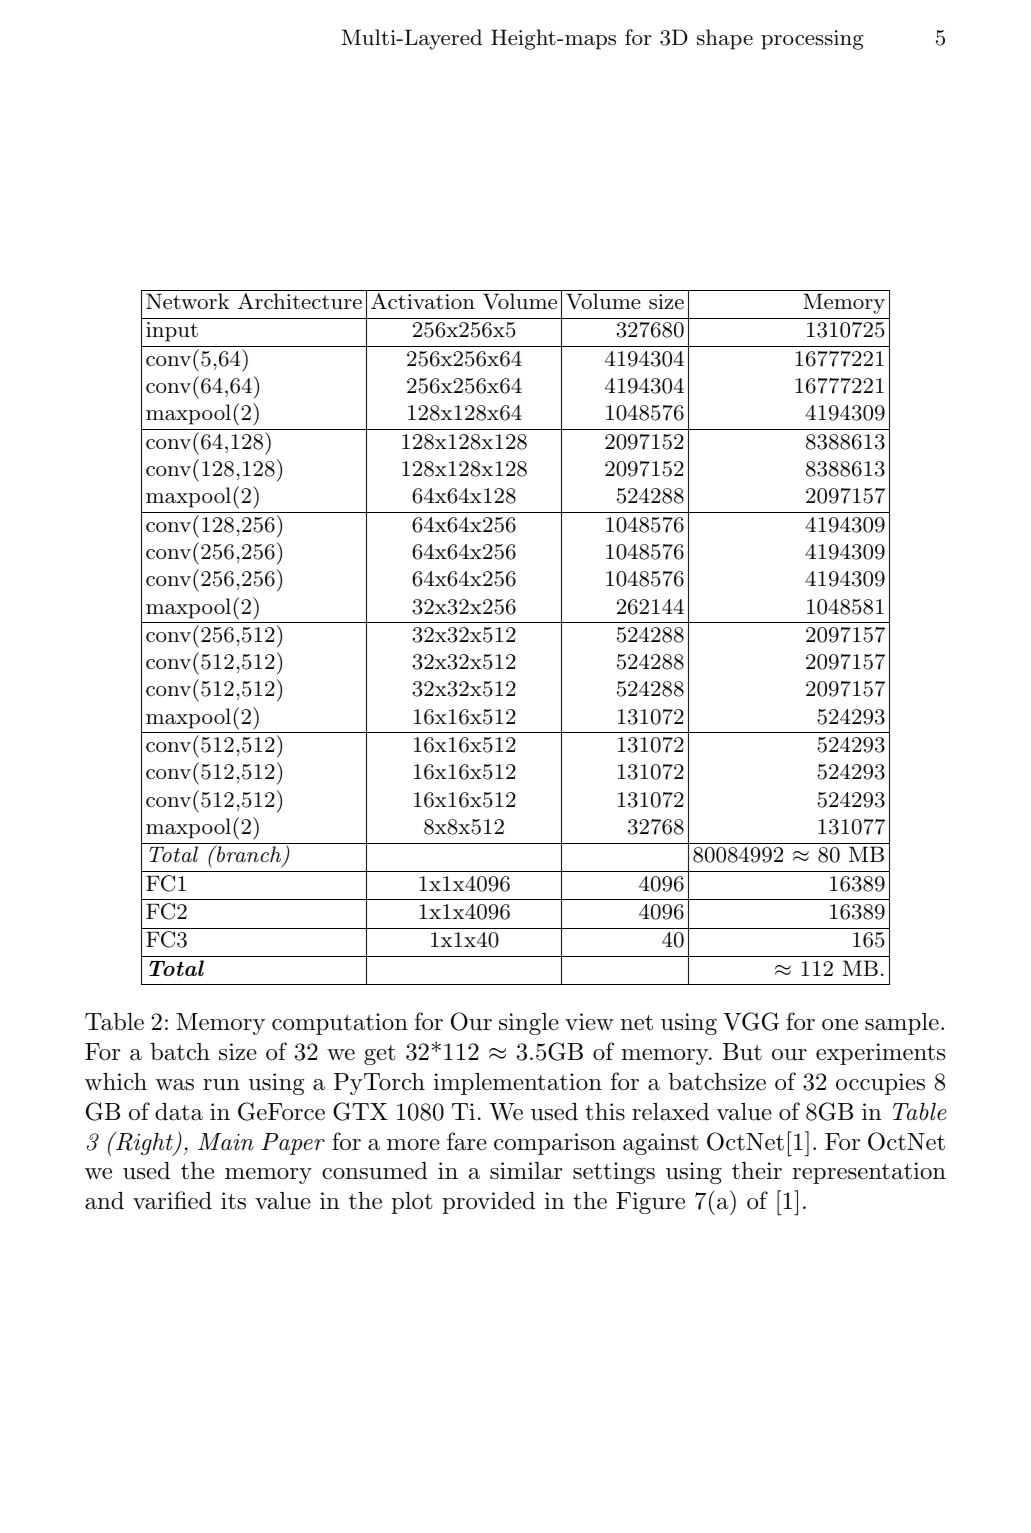 The image size is (1031, 1533). What do you see at coordinates (840, 1025) in the page?
I see `one` at bounding box center [840, 1025].
